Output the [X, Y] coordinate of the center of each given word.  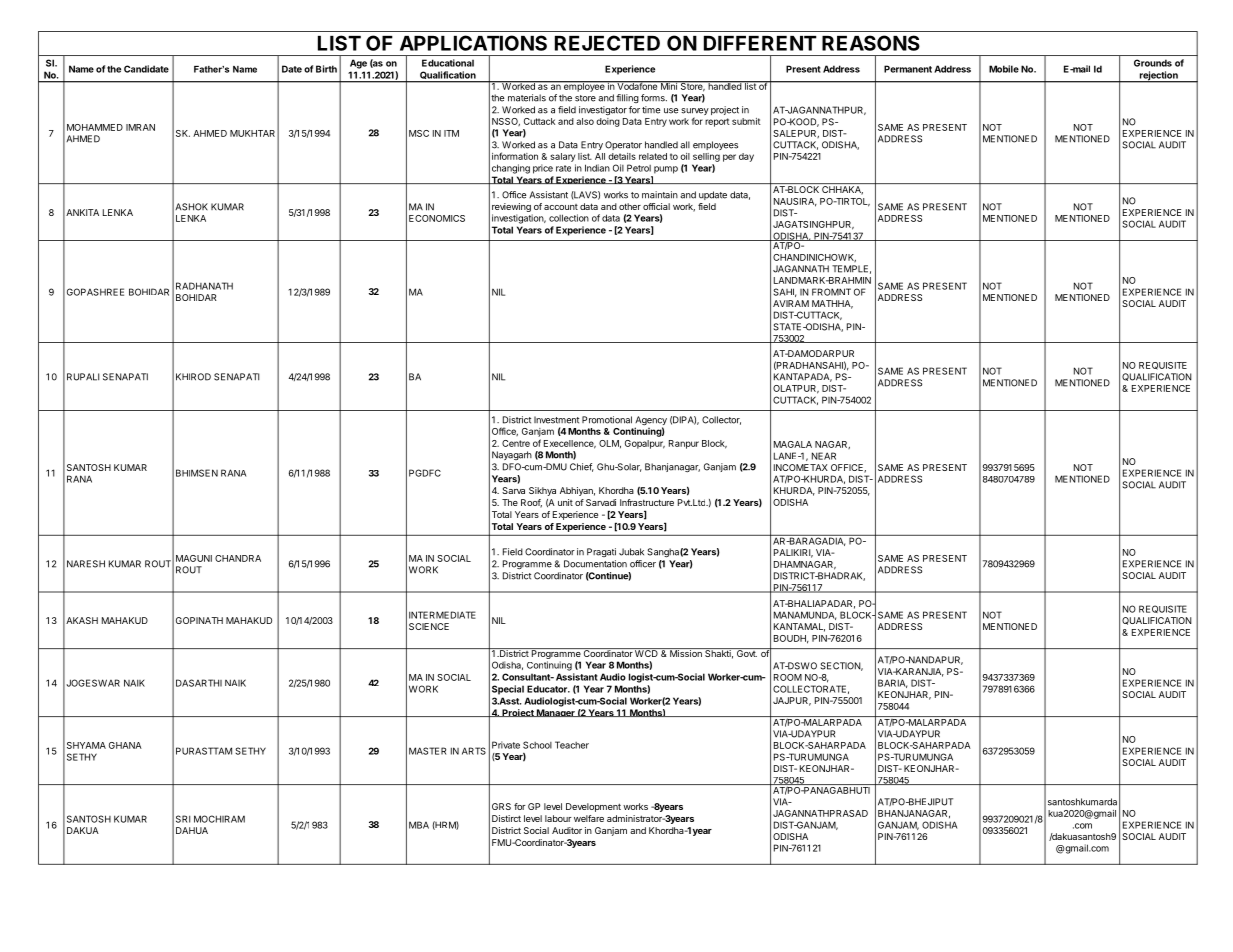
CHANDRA [238, 558]
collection [569, 218]
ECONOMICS [437, 218]
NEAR [824, 456]
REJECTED [607, 43]
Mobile [1004, 69]
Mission [686, 652]
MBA [419, 825]
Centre [516, 443]
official [656, 206]
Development [593, 807]
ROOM [788, 677]
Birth [326, 69]
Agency [651, 422]
